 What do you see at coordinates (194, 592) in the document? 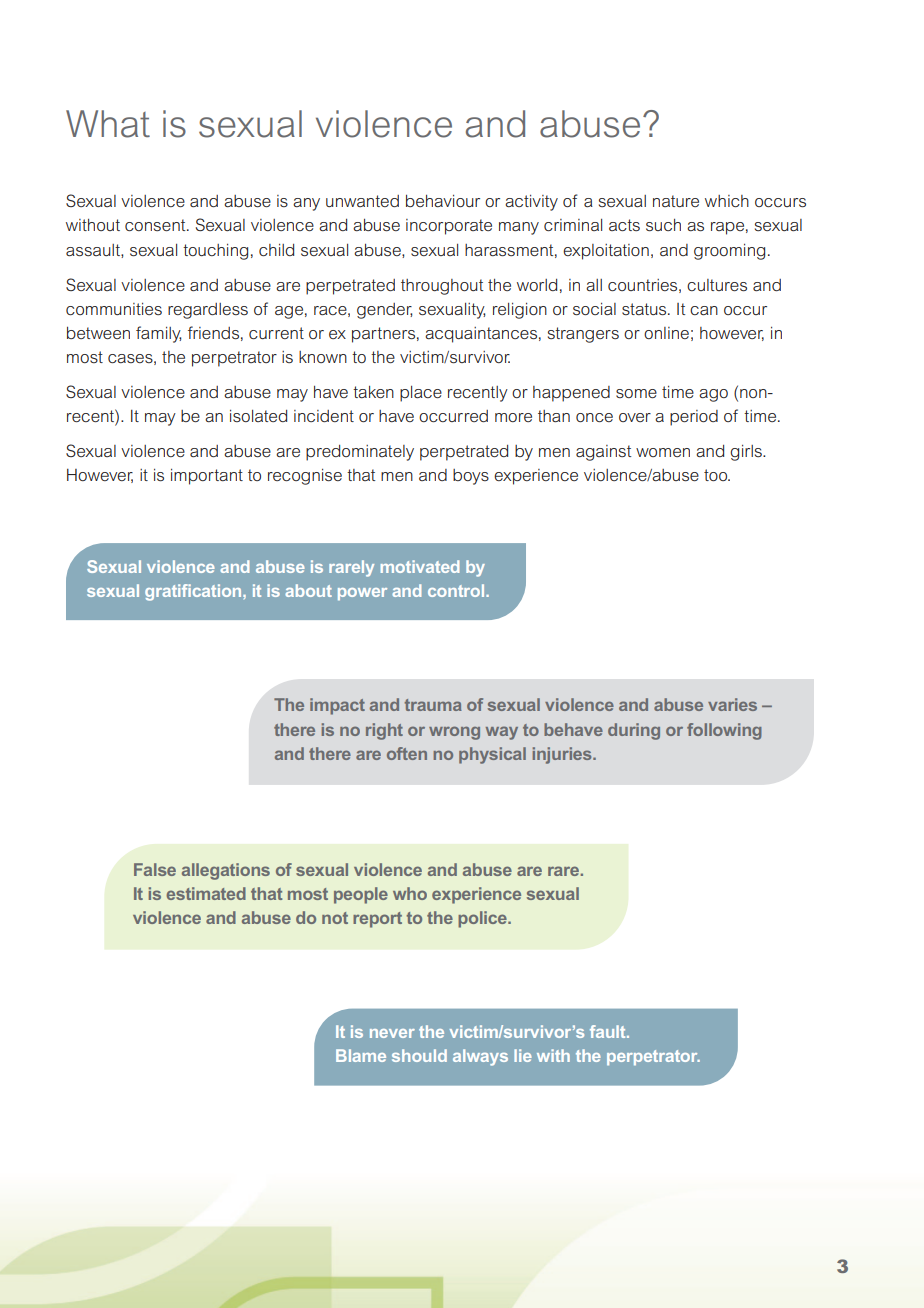
I see `gratification` at bounding box center [194, 592].
